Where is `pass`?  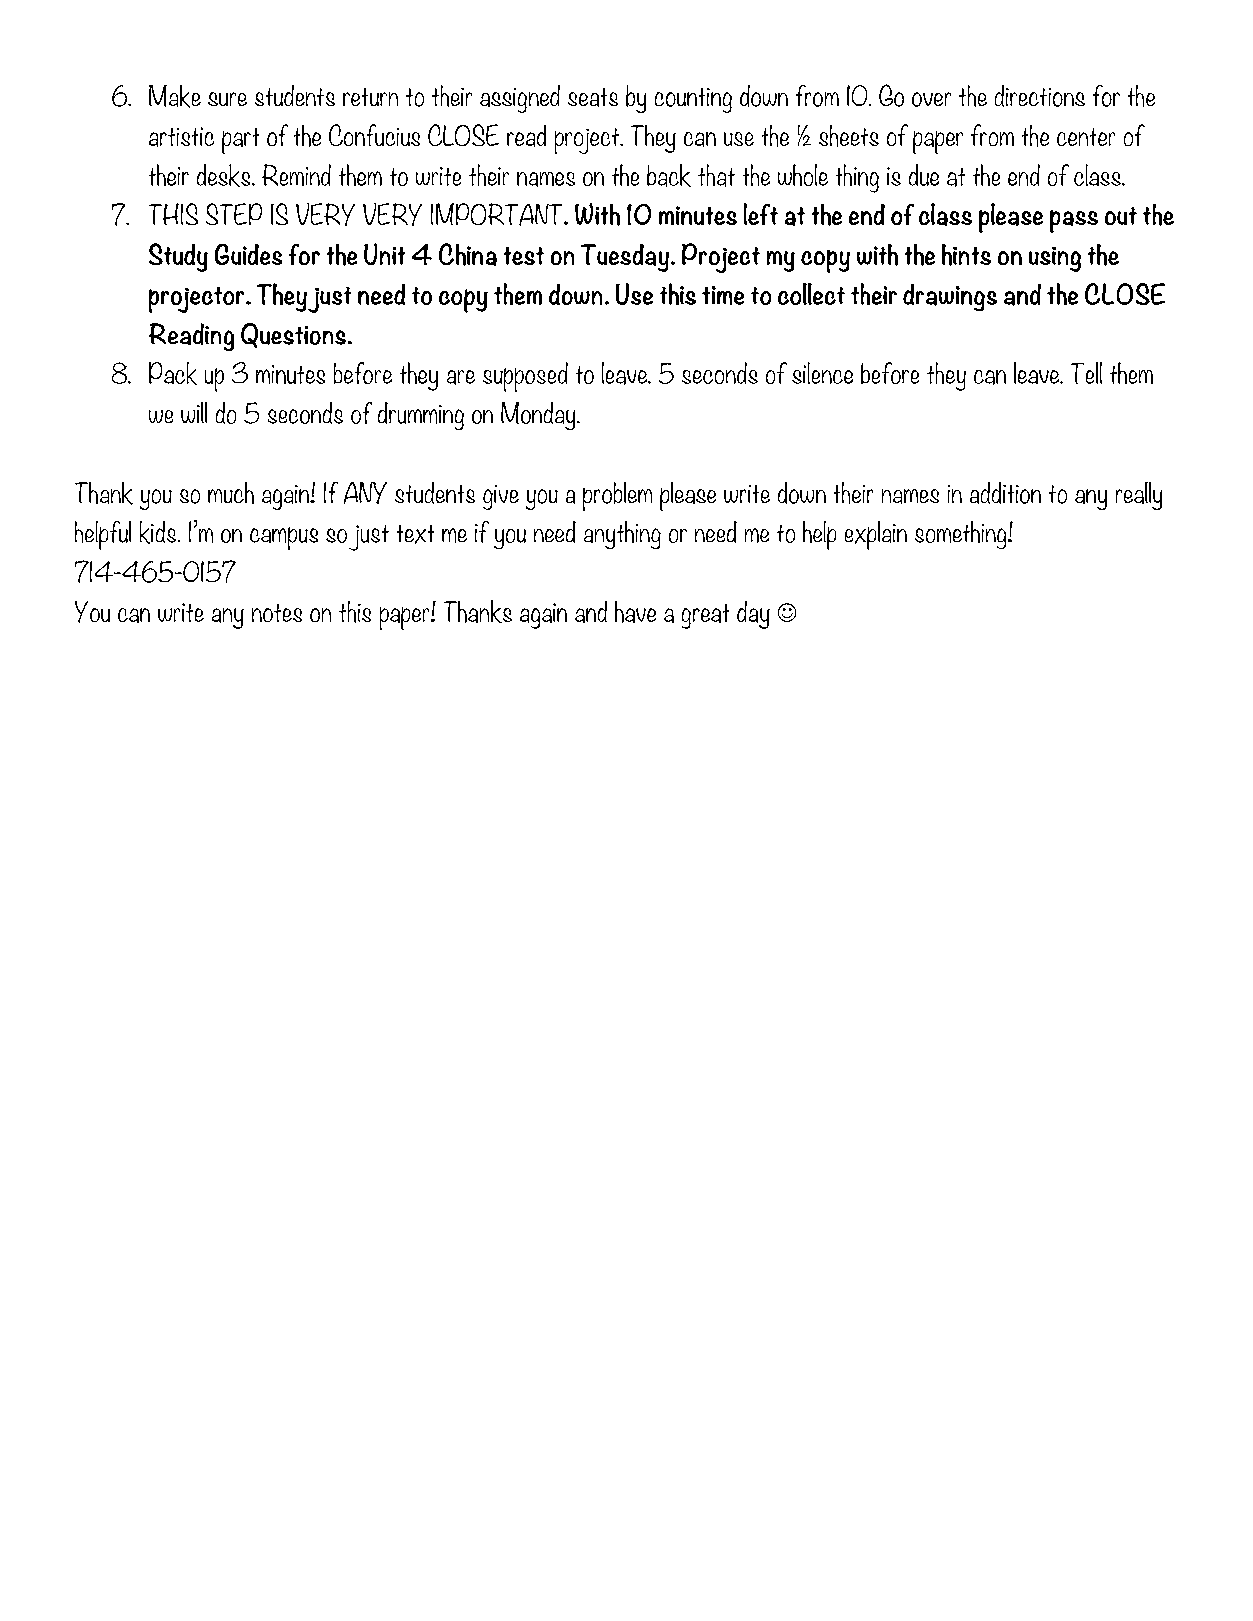
pass is located at coordinates (1074, 221).
